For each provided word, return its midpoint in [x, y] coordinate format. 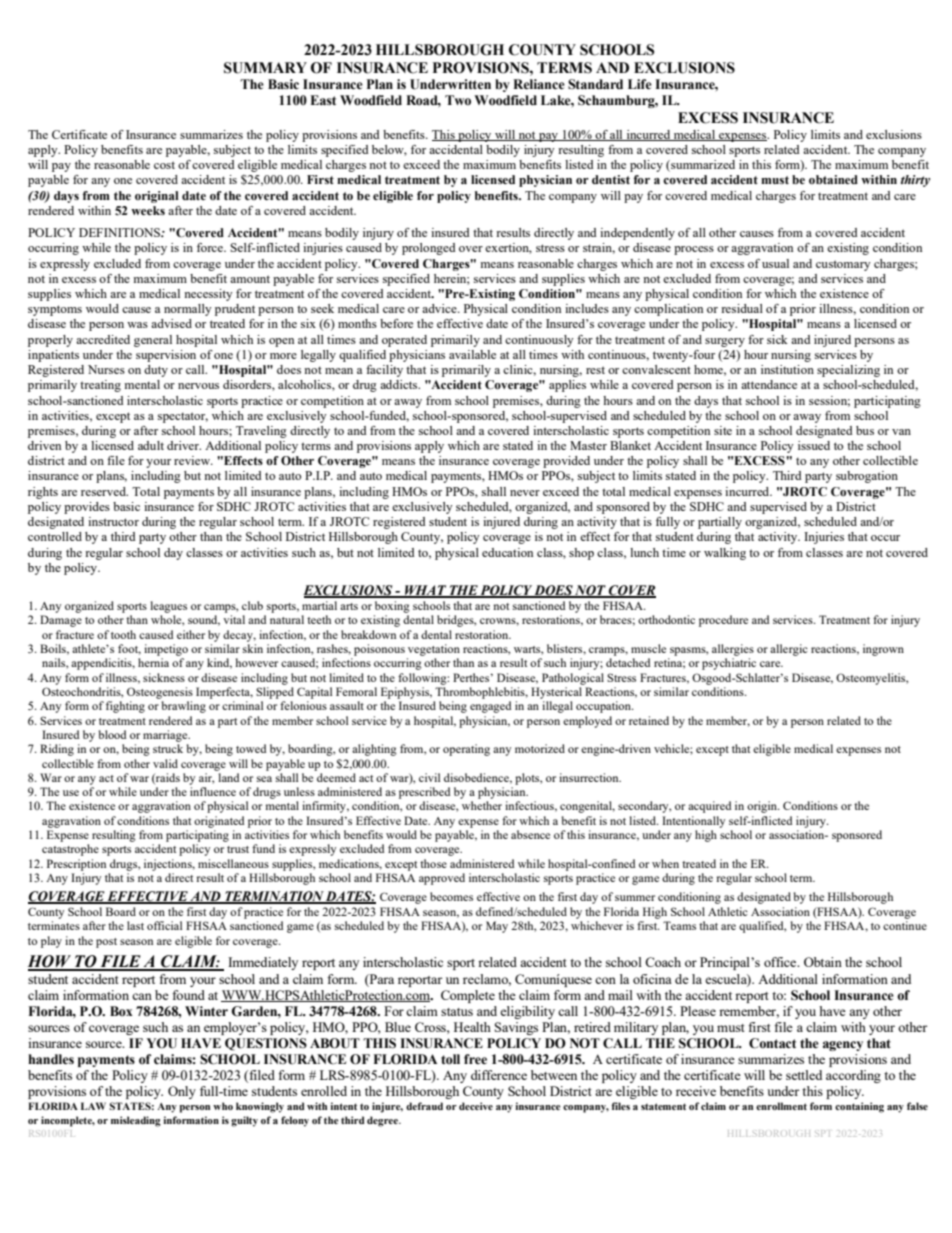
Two [458, 100]
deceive [476, 1106]
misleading [136, 1121]
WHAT [425, 591]
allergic [789, 650]
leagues [168, 607]
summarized [702, 166]
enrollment [781, 1106]
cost [164, 165]
